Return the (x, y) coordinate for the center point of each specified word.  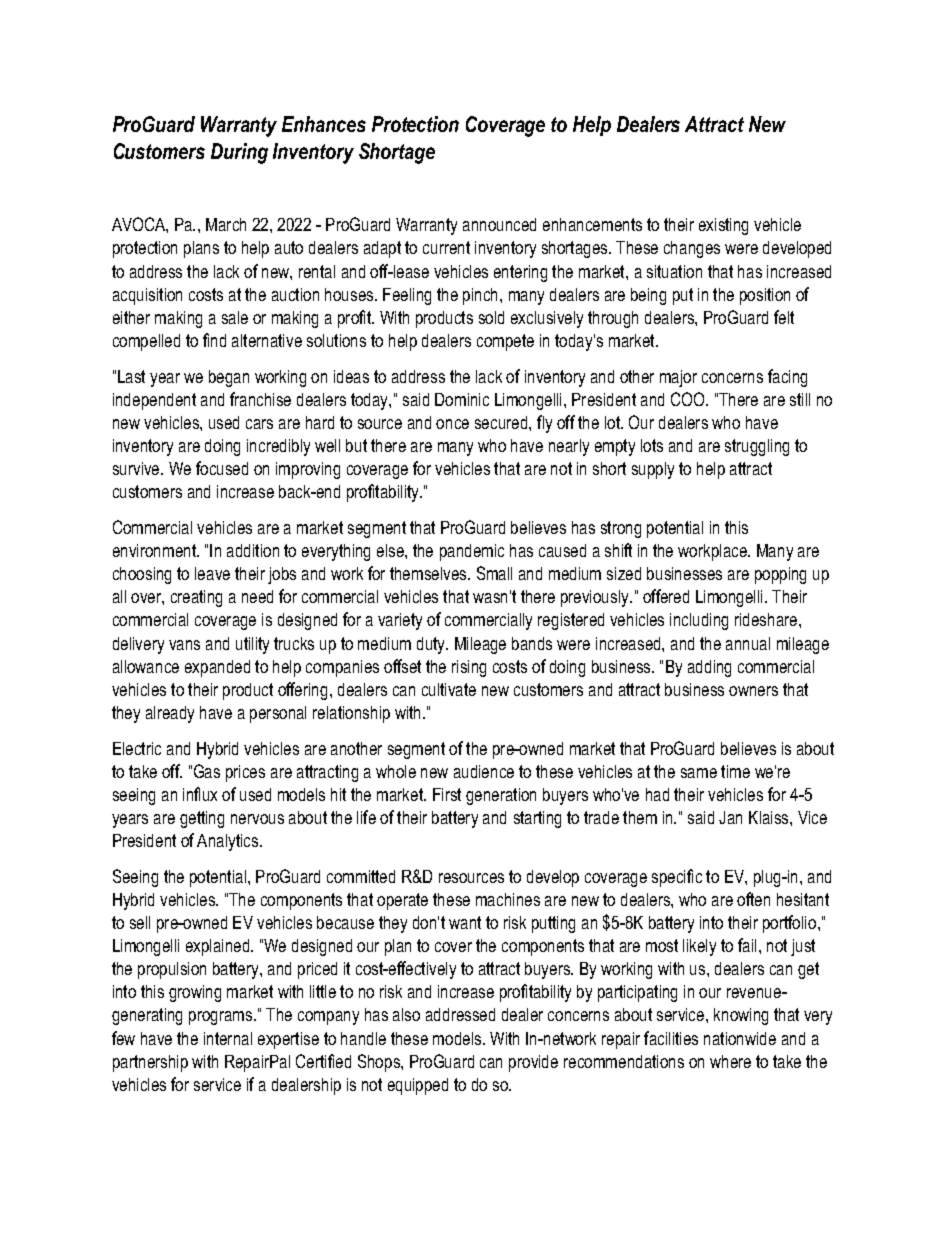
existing (723, 226)
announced (499, 224)
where (730, 1061)
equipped (418, 1086)
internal (228, 1038)
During (239, 153)
